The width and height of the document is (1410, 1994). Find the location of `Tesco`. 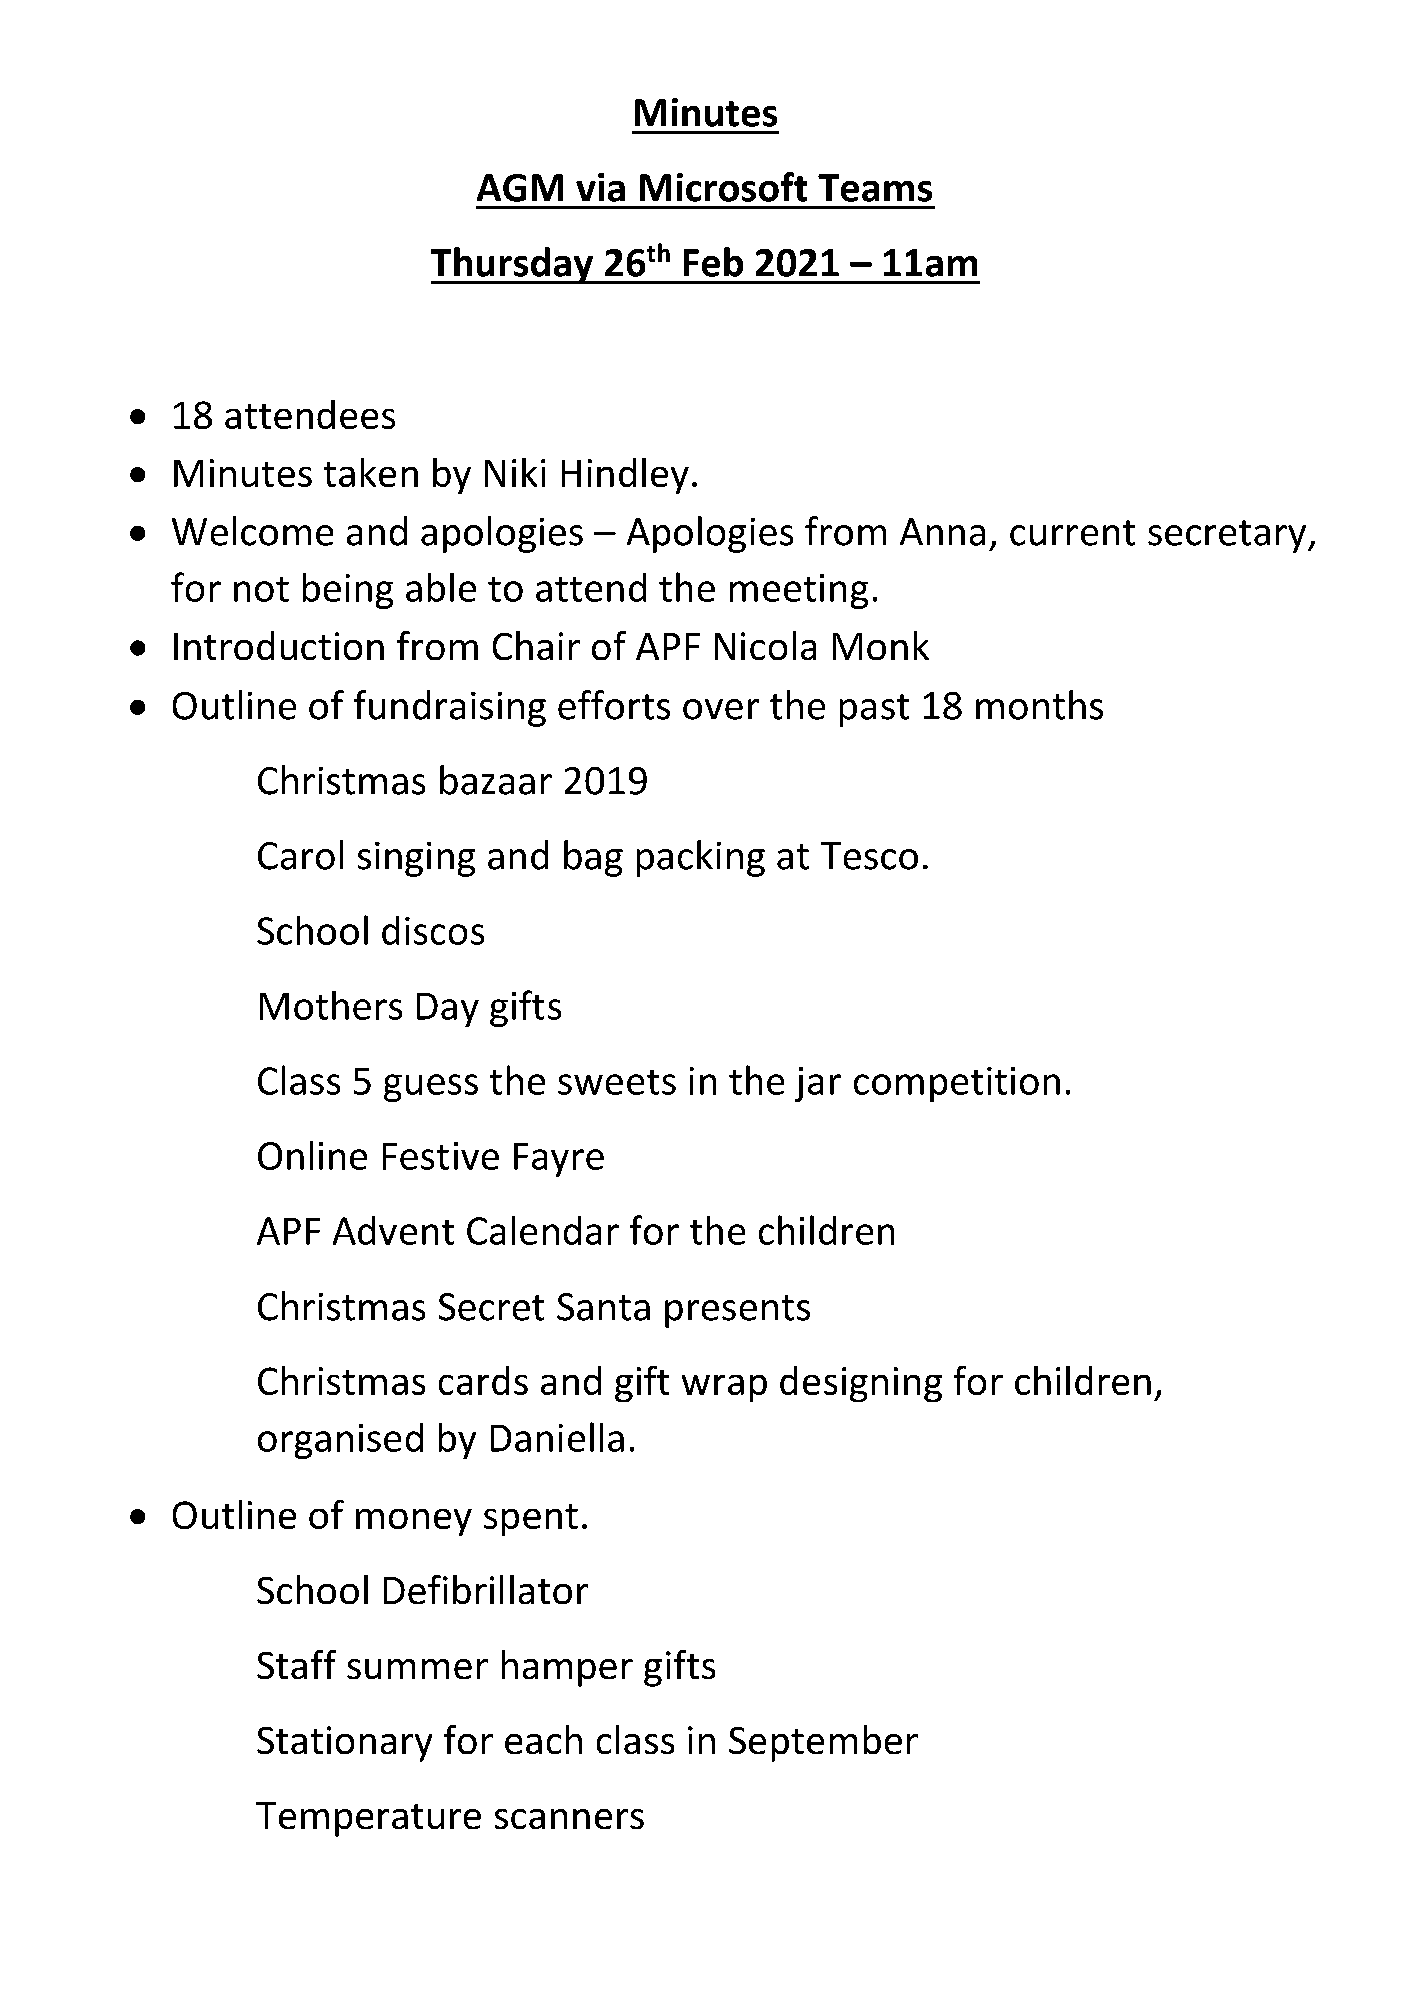

Tesco is located at coordinates (869, 856).
